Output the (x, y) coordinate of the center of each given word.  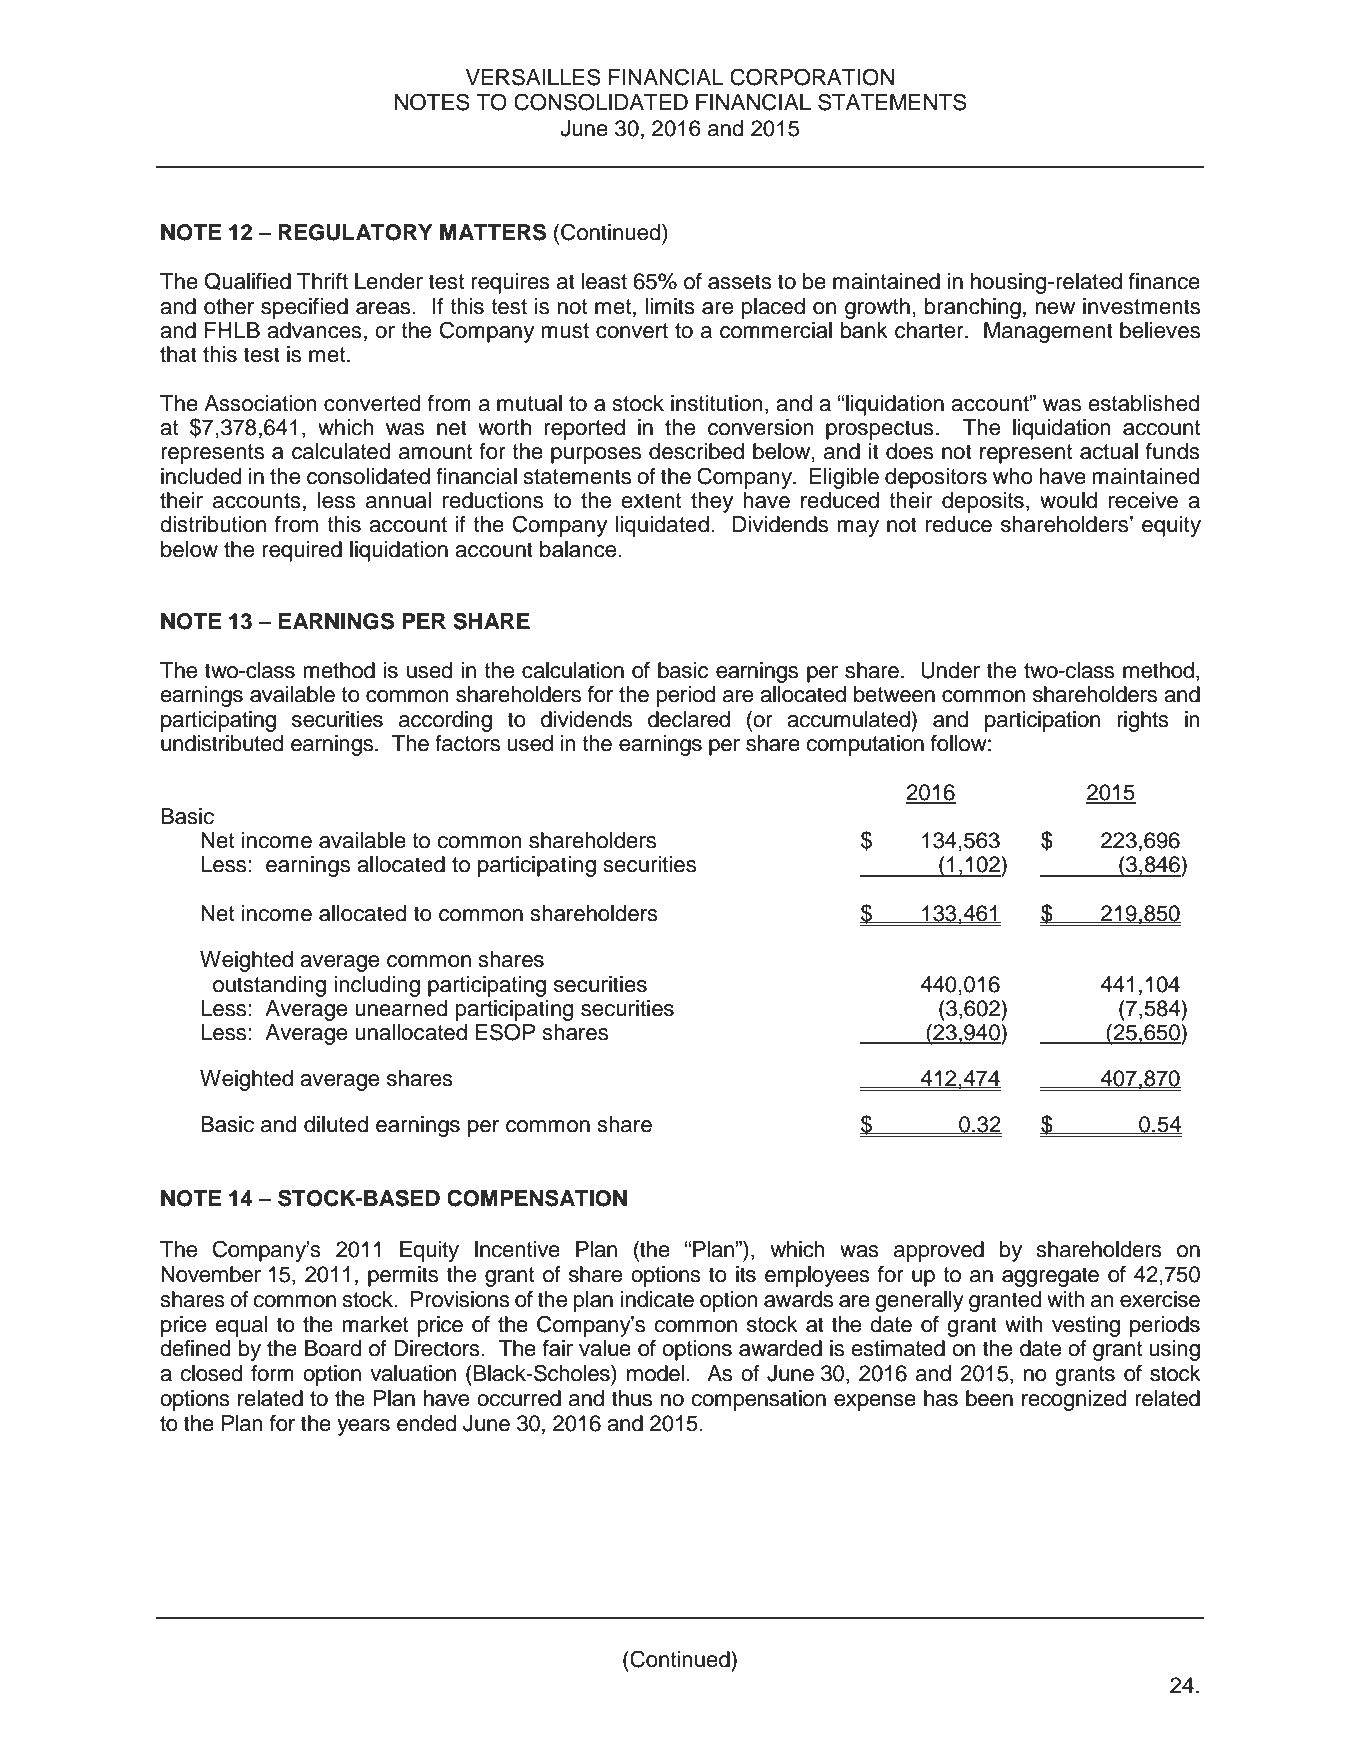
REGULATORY (355, 232)
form (272, 1373)
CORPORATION (812, 77)
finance (1164, 281)
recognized (1074, 1400)
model (657, 1373)
